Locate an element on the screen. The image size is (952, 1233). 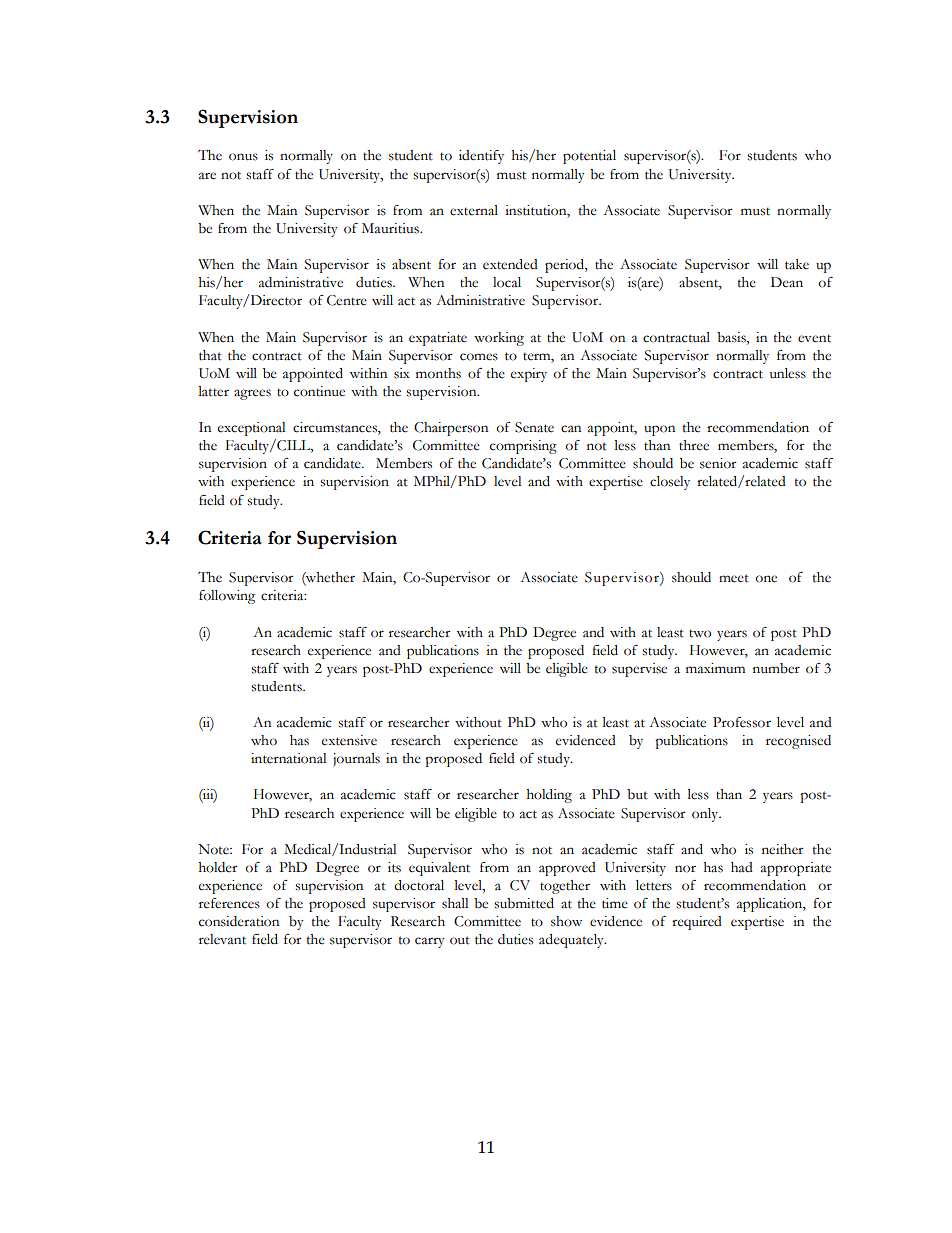
consideration is located at coordinates (239, 921).
